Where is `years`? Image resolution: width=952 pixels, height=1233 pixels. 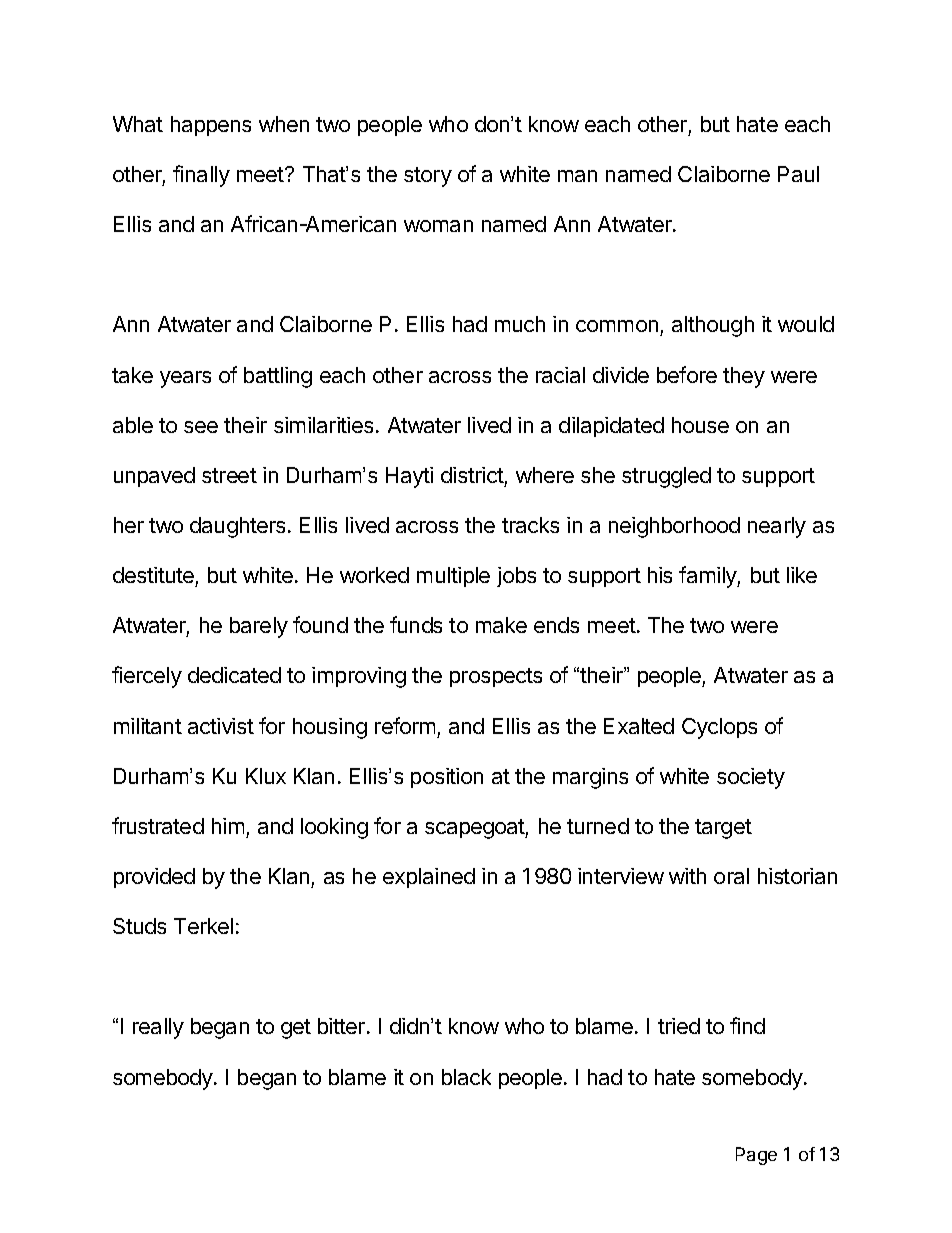
years is located at coordinates (185, 379).
